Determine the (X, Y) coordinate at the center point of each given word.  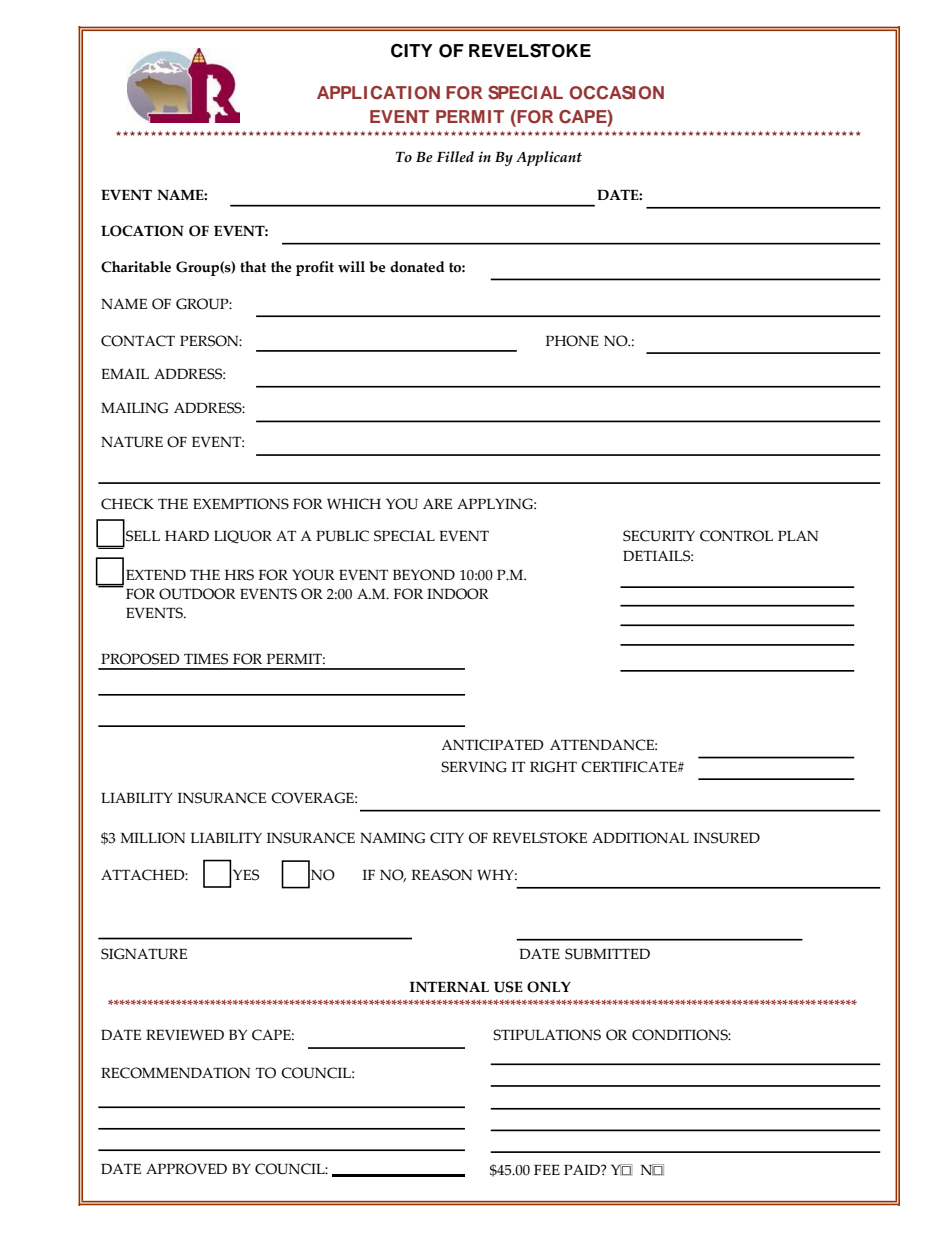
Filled (455, 157)
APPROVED (186, 1169)
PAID (583, 1169)
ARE (437, 503)
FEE (547, 1170)
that (253, 267)
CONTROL (736, 536)
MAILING (134, 408)
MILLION (152, 838)
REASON (441, 875)
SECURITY (659, 536)
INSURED (727, 838)
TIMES (206, 659)
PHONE (572, 341)
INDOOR (458, 594)
